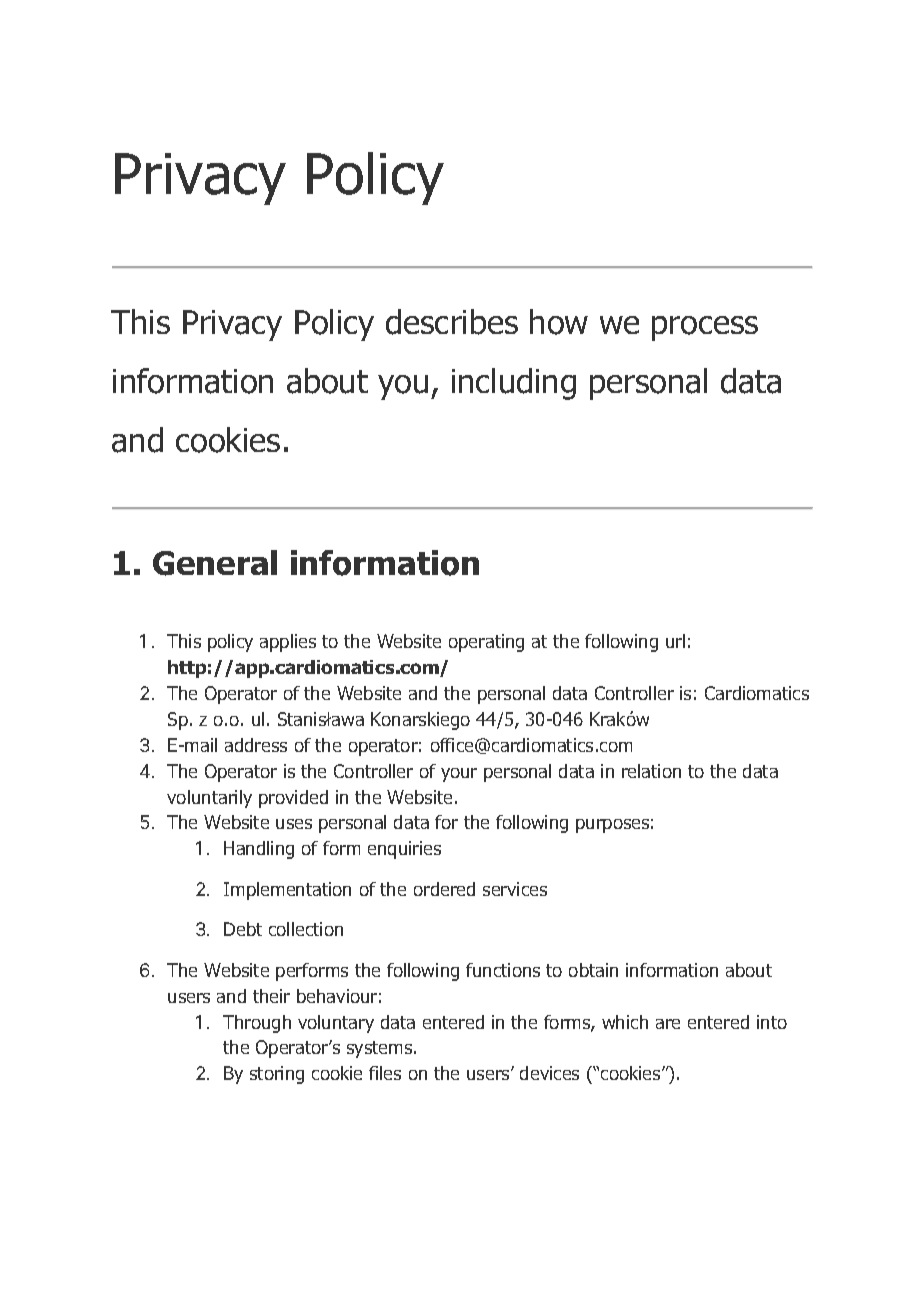 Image resolution: width=924 pixels, height=1307 pixels. What do you see at coordinates (514, 384) in the document?
I see `including` at bounding box center [514, 384].
